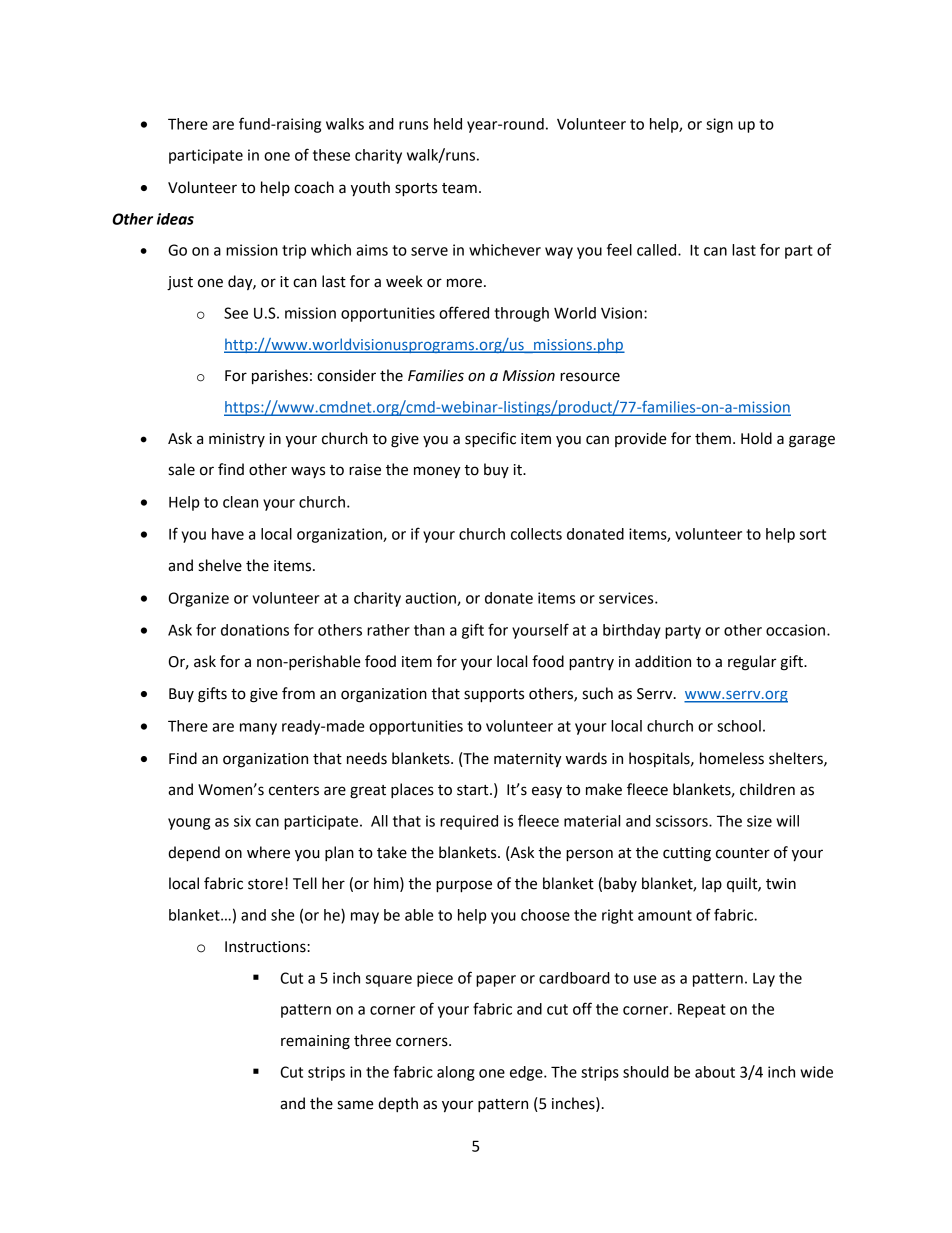 This screenshot has width=952, height=1233. I want to click on donations, so click(255, 630).
